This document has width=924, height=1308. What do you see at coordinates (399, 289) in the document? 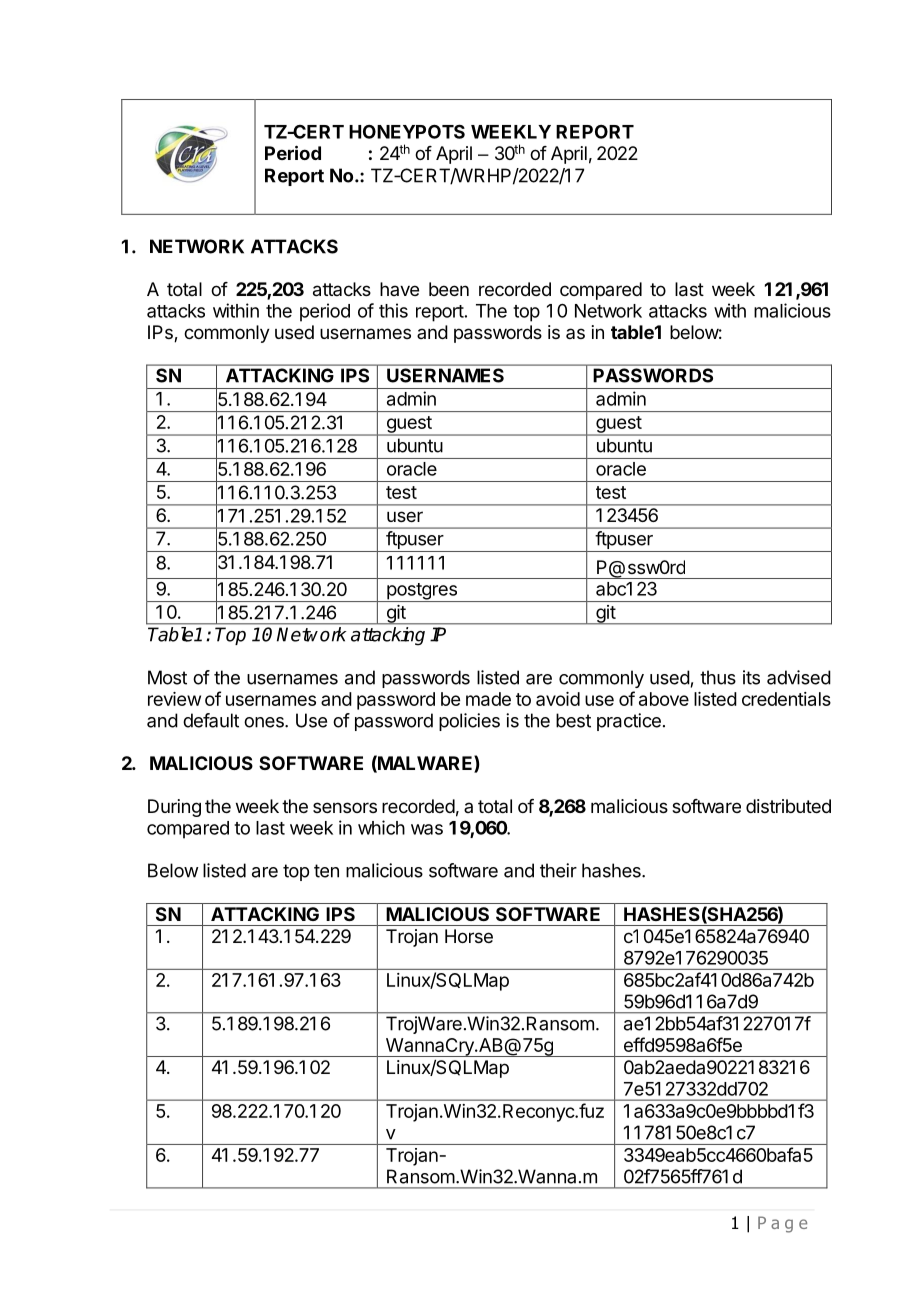
I see `have` at bounding box center [399, 289].
